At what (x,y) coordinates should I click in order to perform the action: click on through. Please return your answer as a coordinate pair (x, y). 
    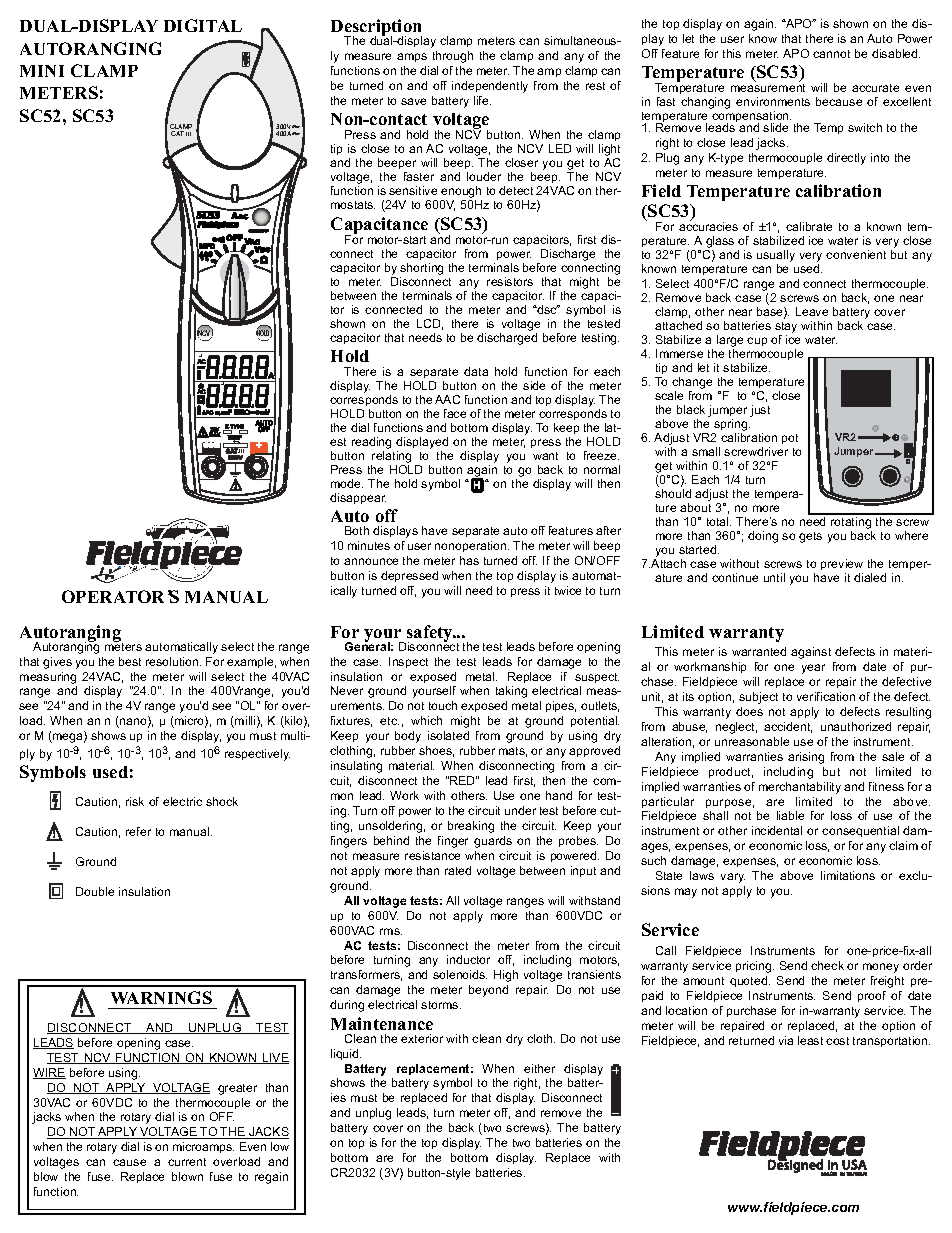
    Looking at the image, I should click on (453, 57).
